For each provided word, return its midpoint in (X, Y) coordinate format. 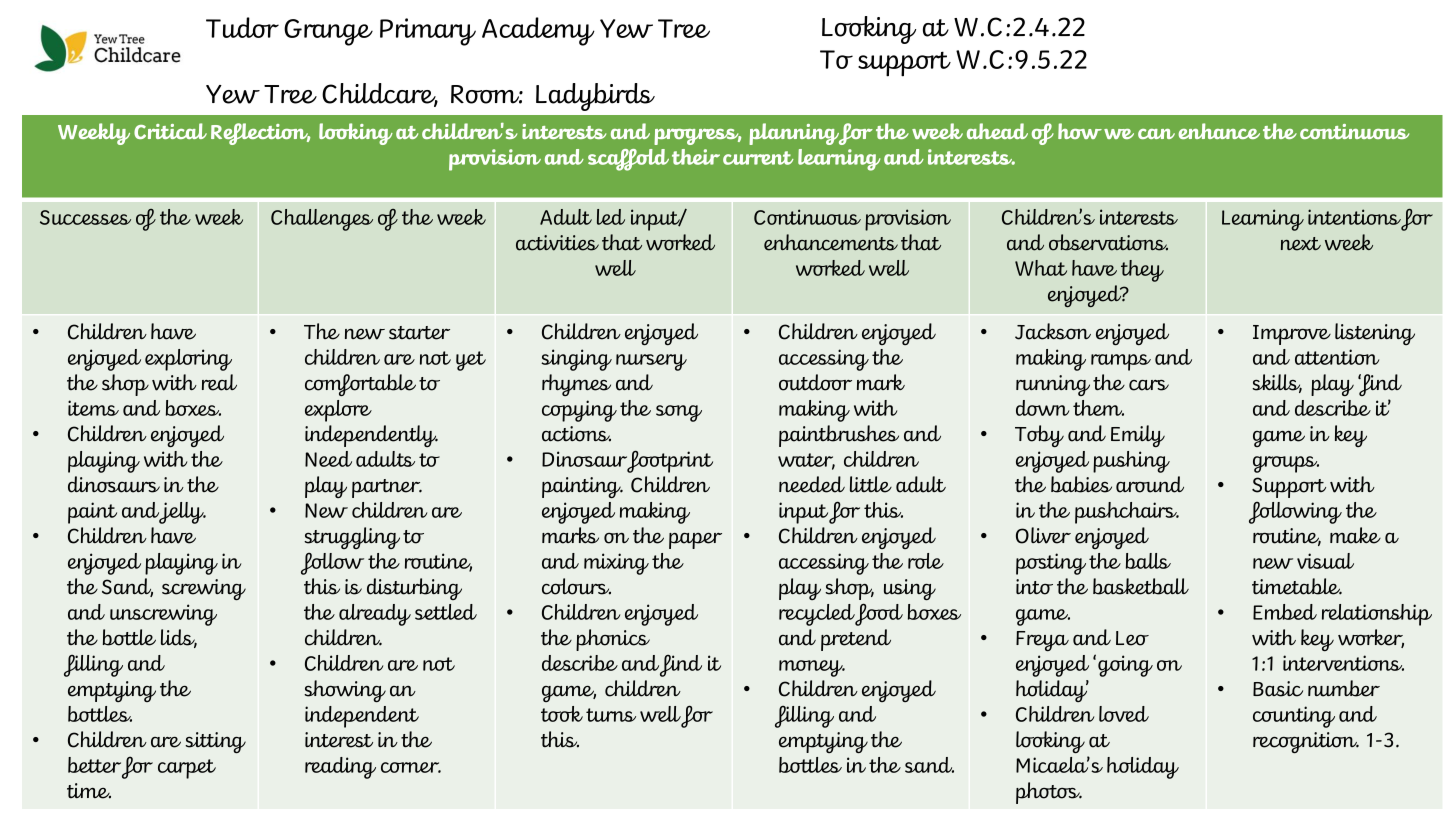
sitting (215, 742)
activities (557, 243)
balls (1148, 561)
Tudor (242, 27)
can (1156, 134)
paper (695, 541)
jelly (182, 513)
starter (419, 333)
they (1142, 271)
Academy (538, 31)
